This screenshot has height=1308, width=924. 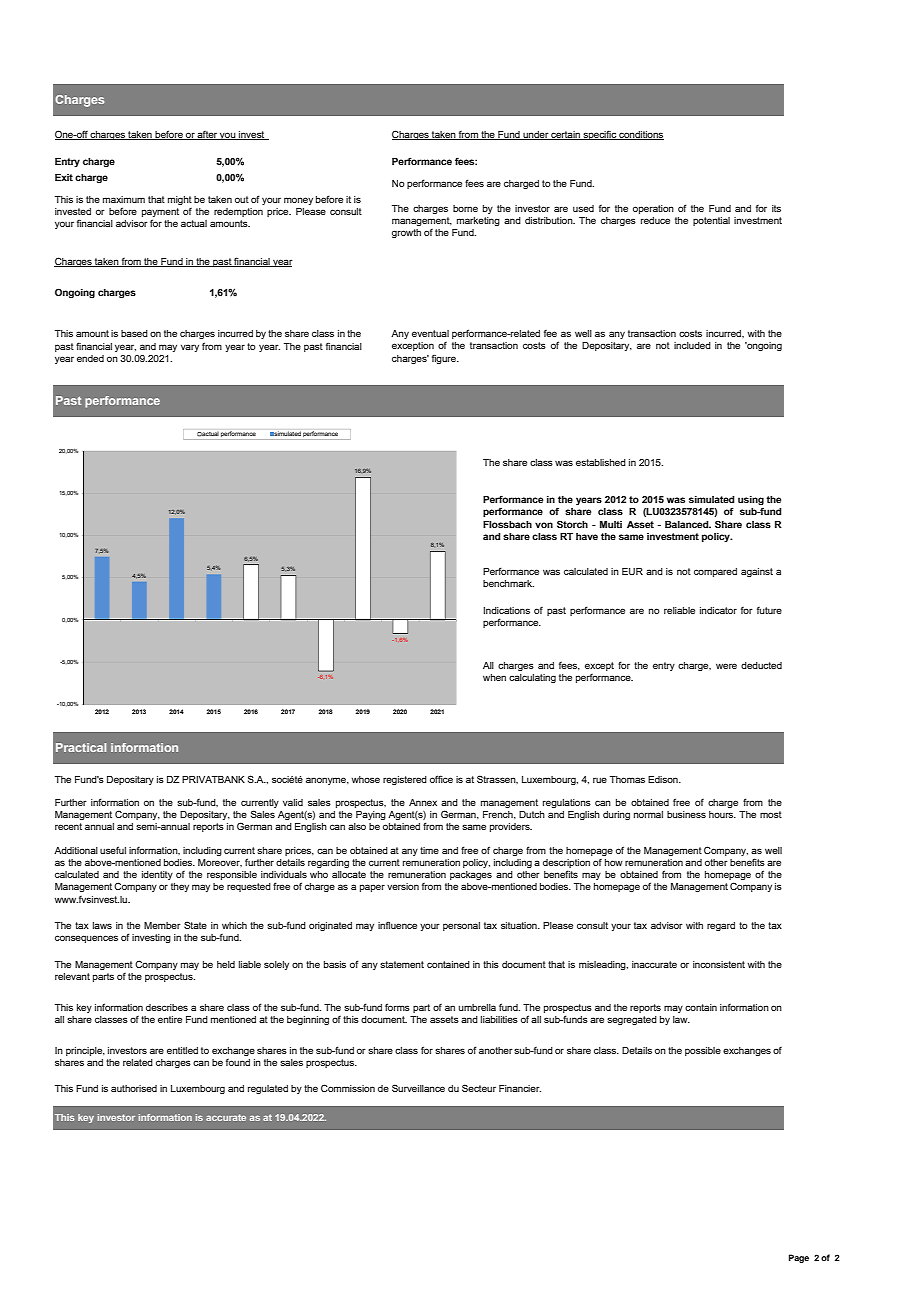 I want to click on entitled, so click(x=182, y=1050).
